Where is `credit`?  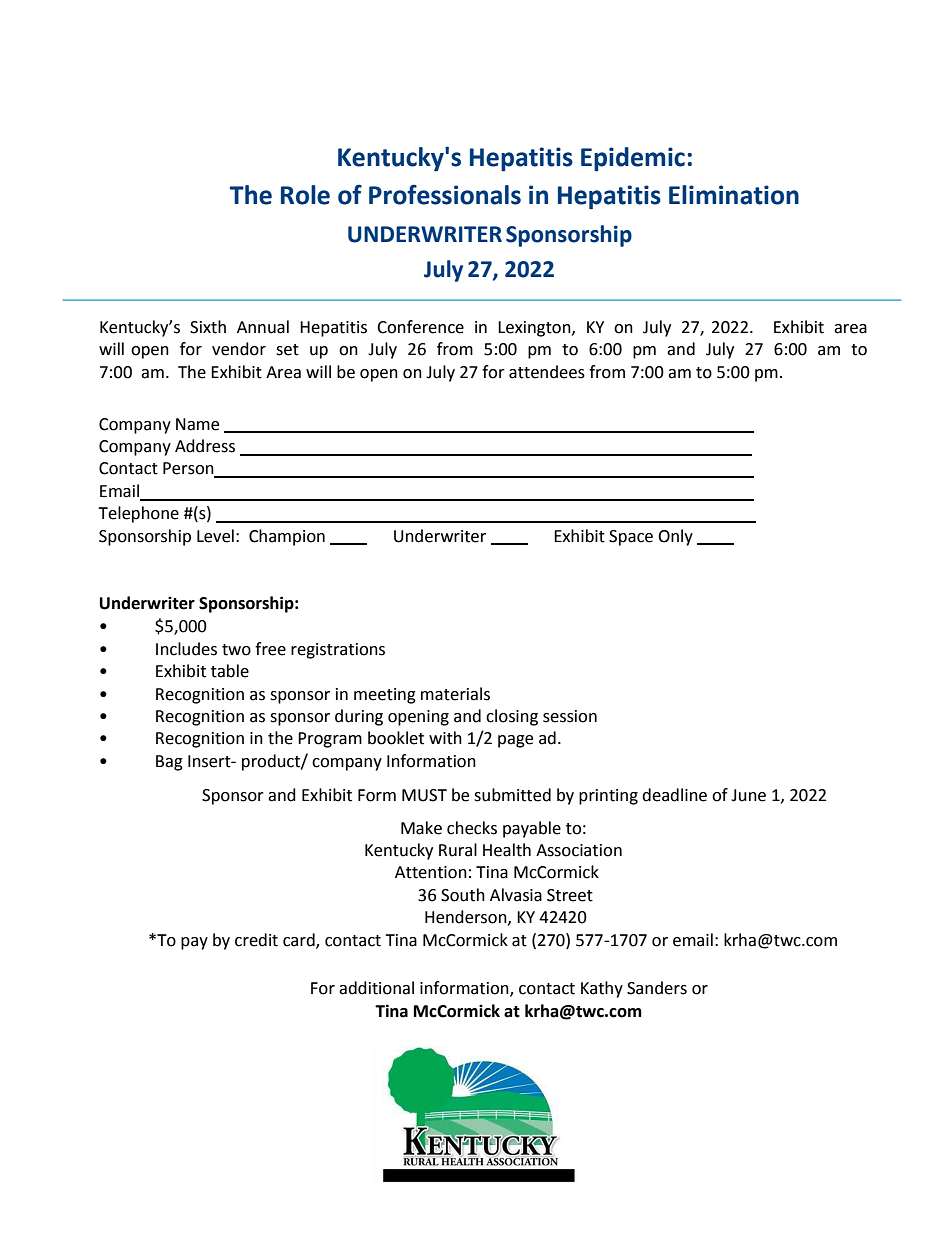
credit is located at coordinates (256, 940).
